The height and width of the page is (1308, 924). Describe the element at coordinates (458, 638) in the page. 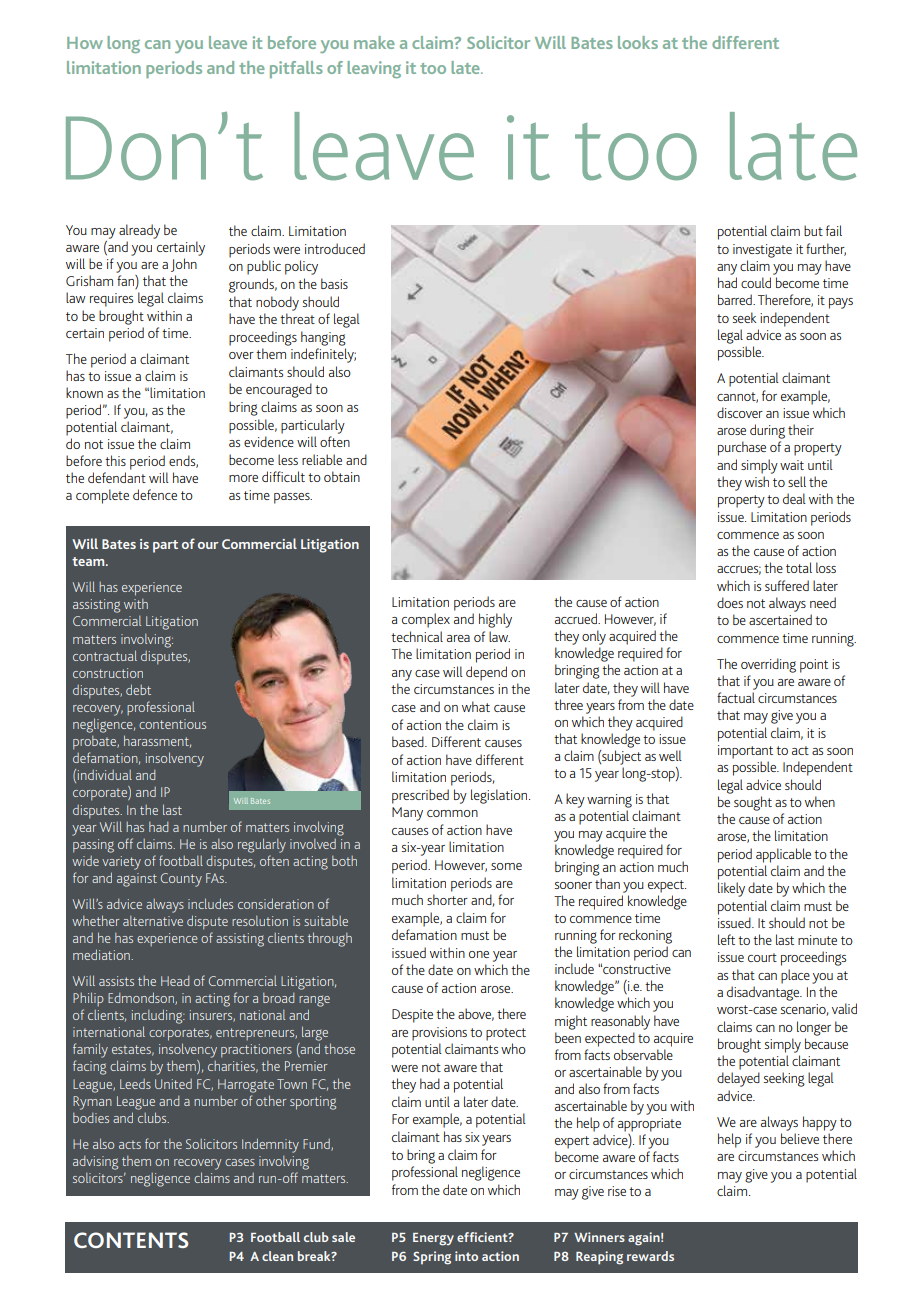

I see `area` at that location.
